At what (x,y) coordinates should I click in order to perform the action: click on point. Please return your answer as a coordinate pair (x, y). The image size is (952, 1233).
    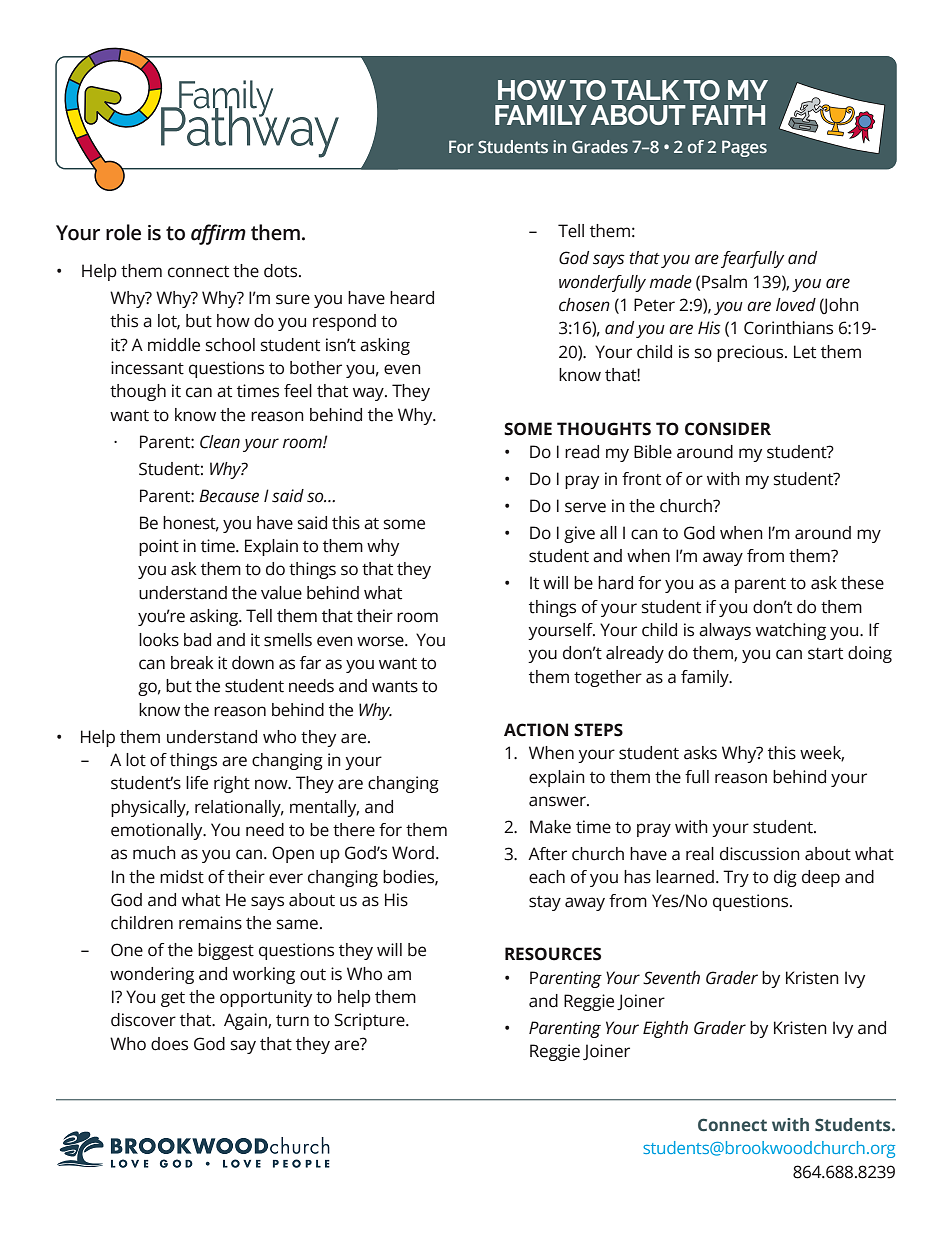
    Looking at the image, I should click on (159, 547).
